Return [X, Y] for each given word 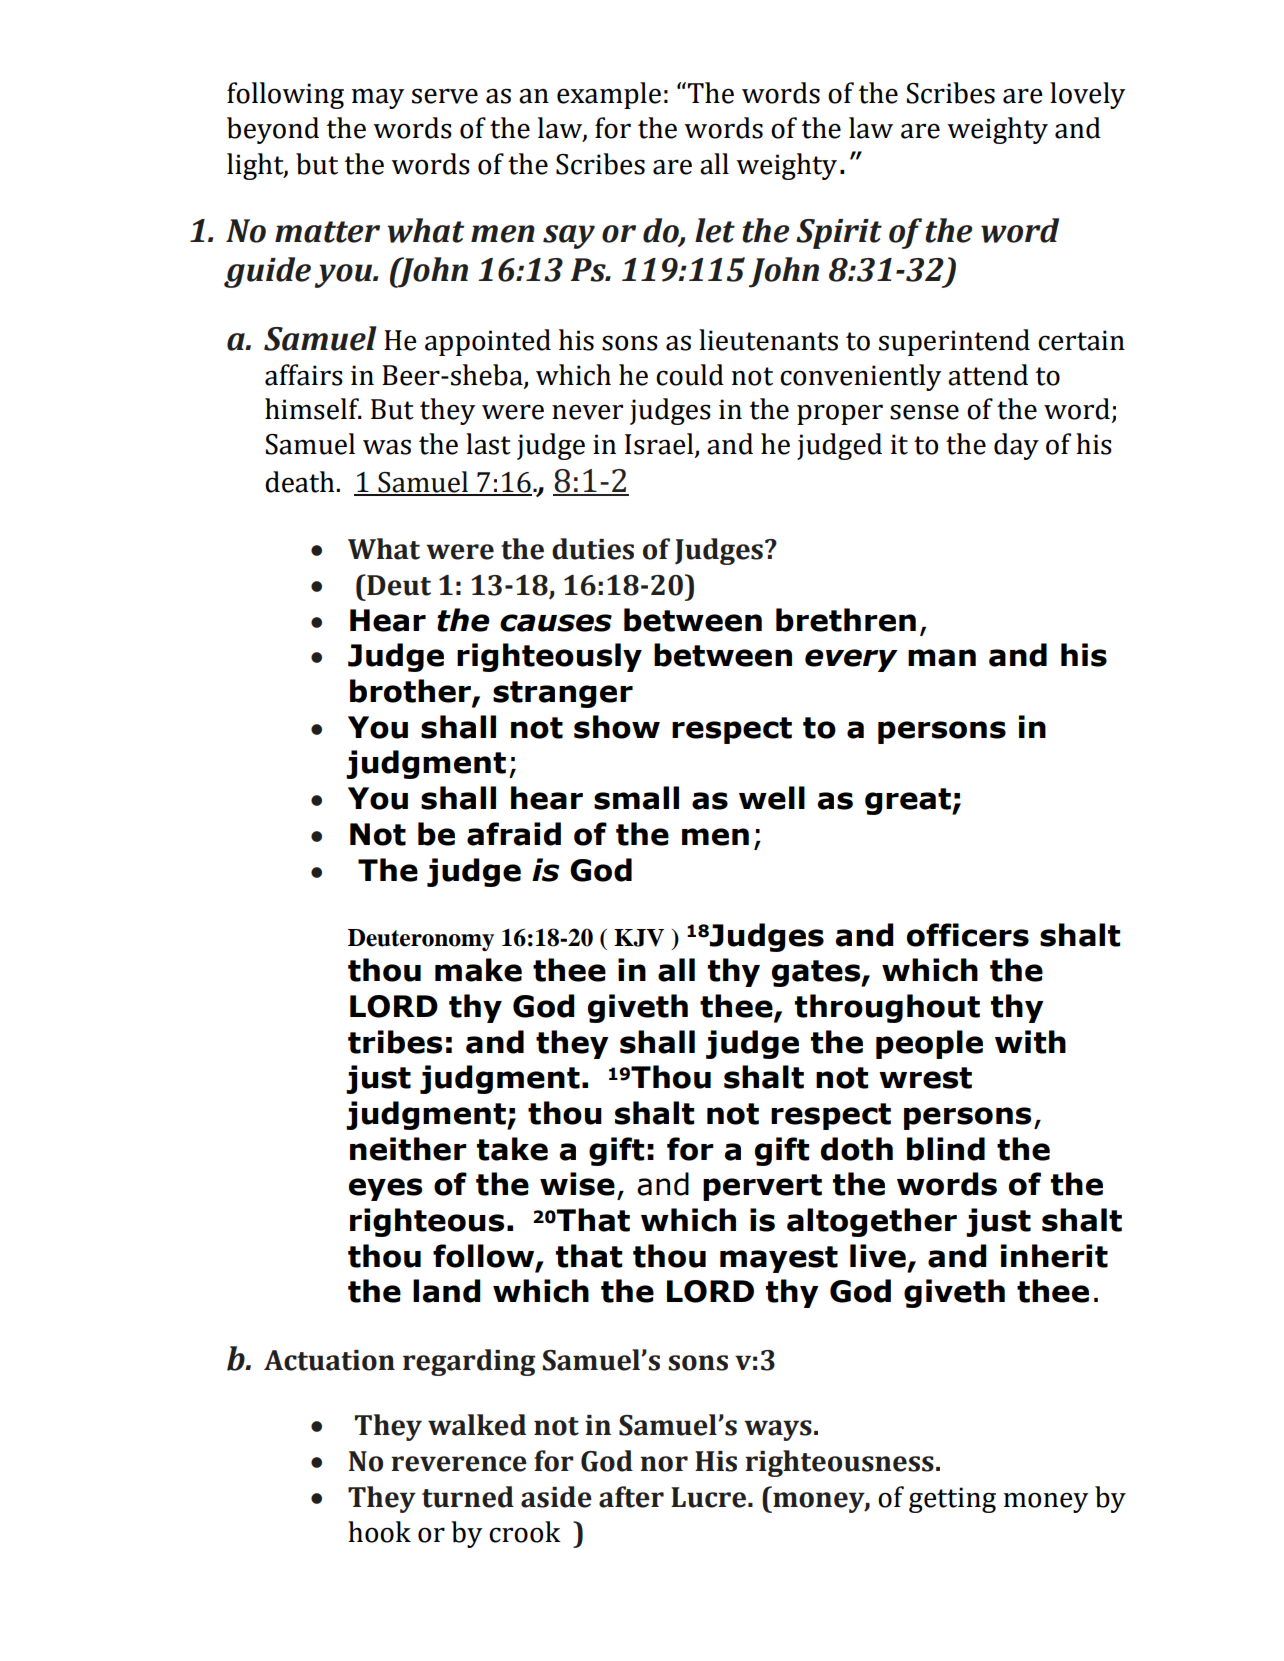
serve [445, 96]
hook [379, 1532]
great [909, 801]
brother [411, 692]
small [636, 798]
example [609, 95]
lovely [1087, 95]
